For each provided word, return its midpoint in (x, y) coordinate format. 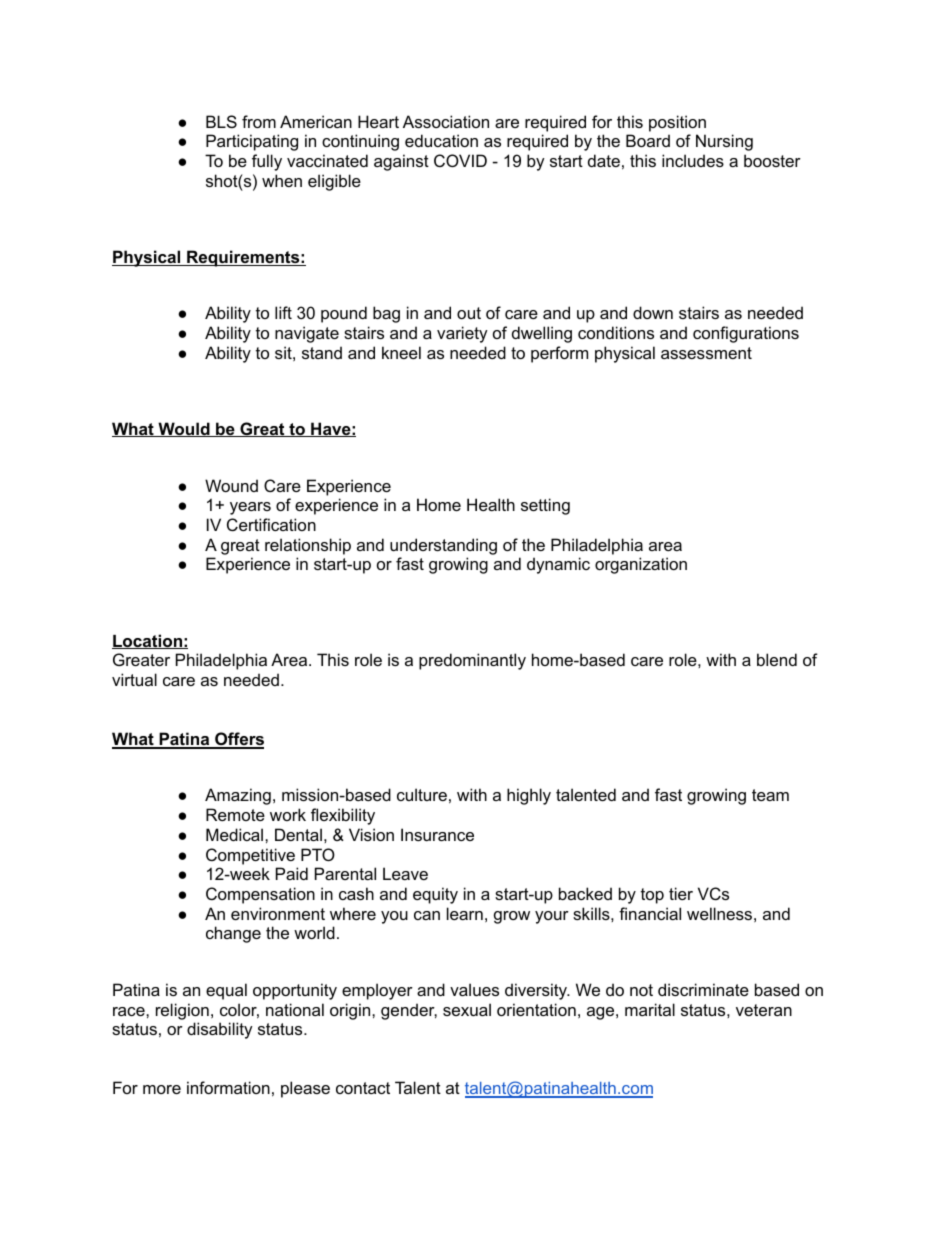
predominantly (472, 661)
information (228, 1087)
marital (650, 1009)
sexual (467, 1009)
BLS (221, 121)
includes (693, 160)
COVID (460, 160)
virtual (134, 679)
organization (641, 565)
